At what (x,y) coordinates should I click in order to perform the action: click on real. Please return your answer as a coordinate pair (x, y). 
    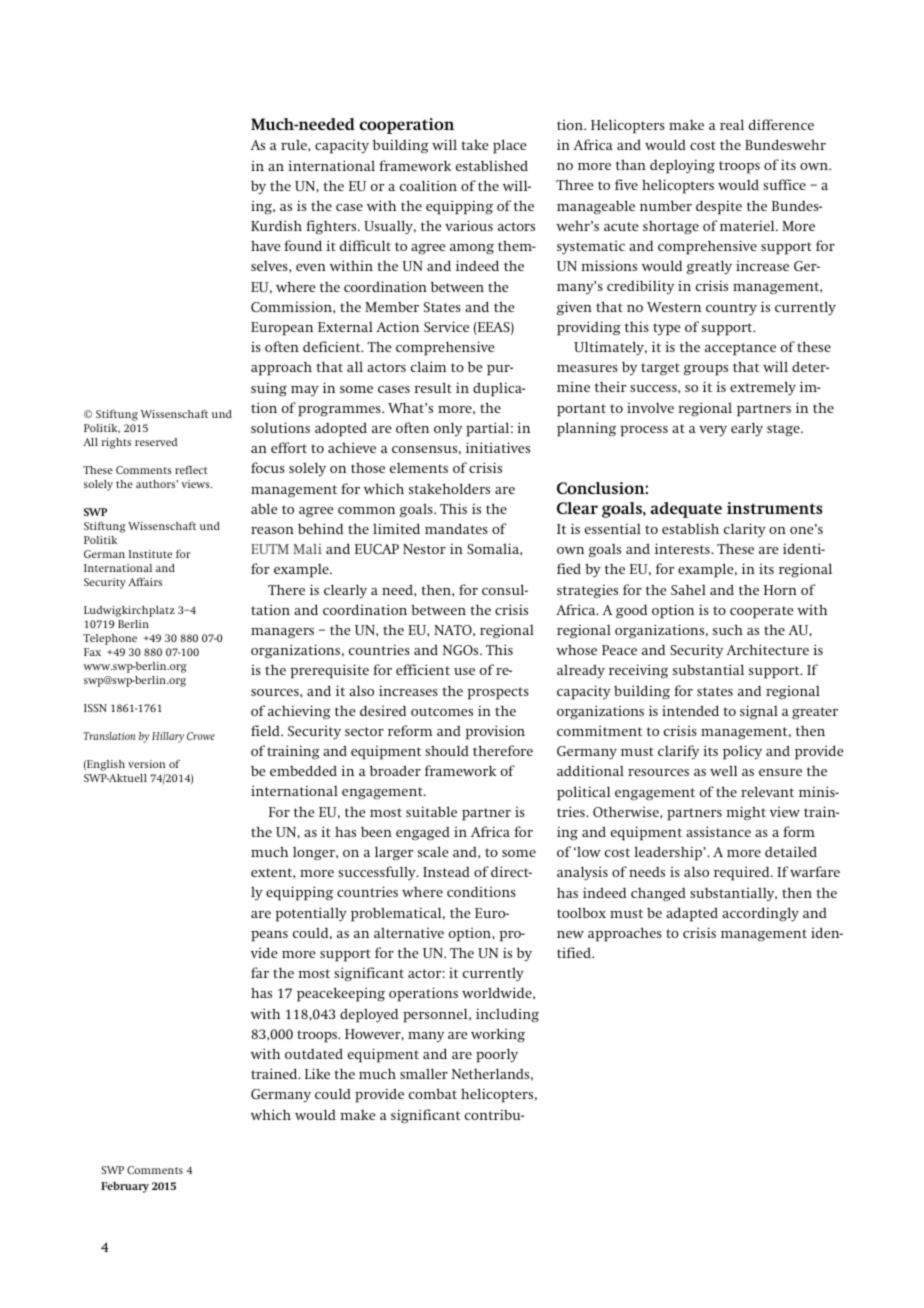
    Looking at the image, I should click on (732, 124).
